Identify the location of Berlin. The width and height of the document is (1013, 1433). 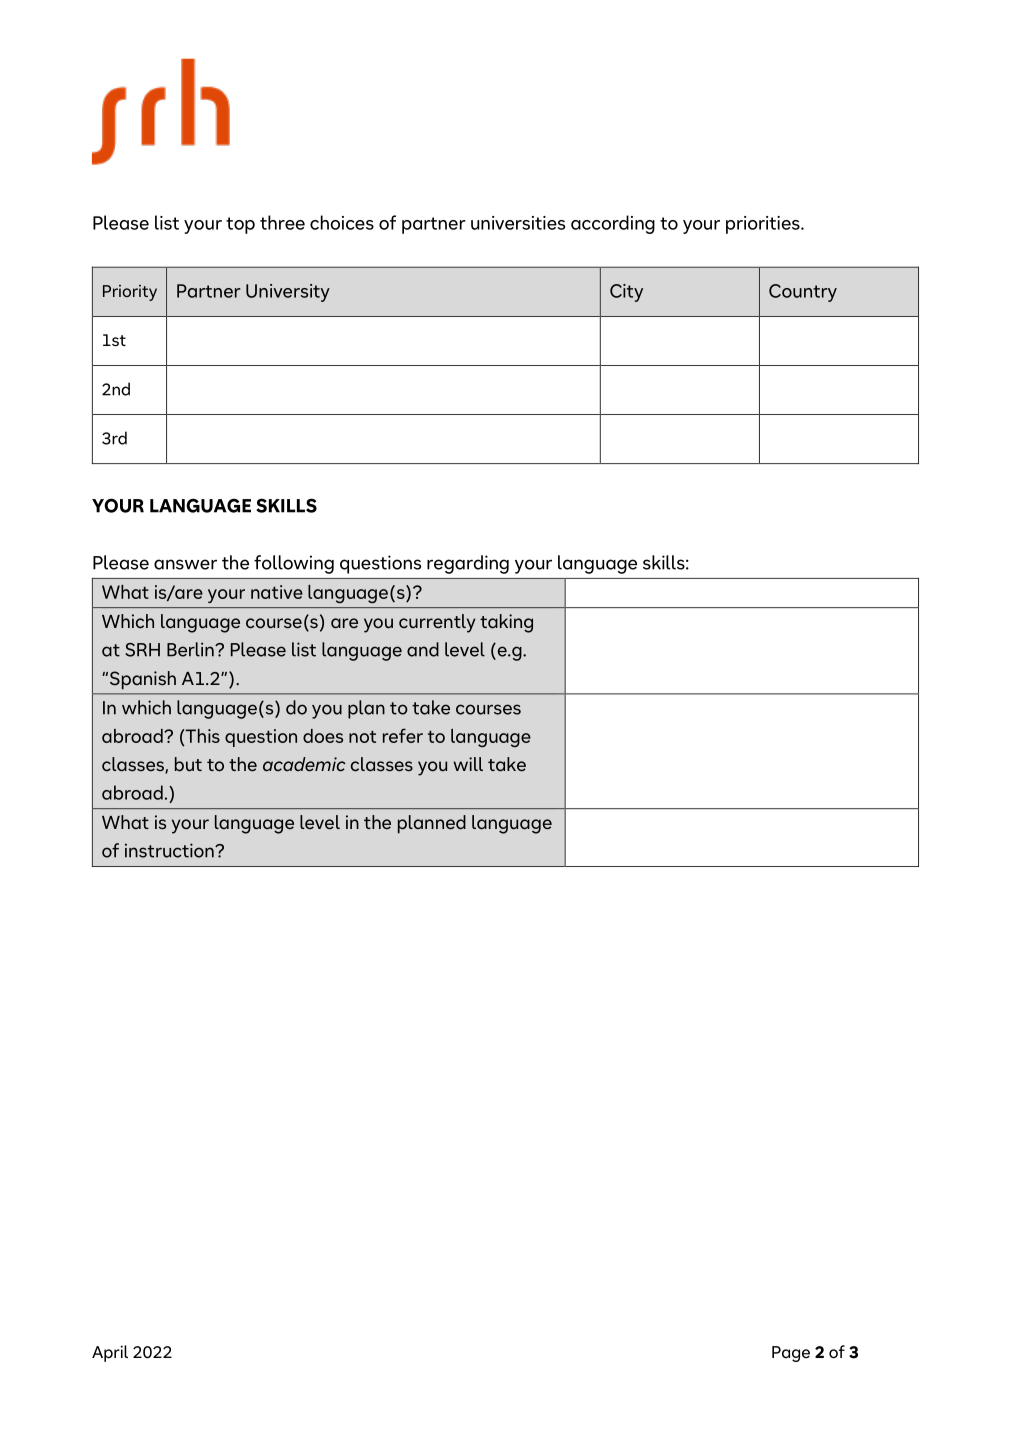
(191, 649).
